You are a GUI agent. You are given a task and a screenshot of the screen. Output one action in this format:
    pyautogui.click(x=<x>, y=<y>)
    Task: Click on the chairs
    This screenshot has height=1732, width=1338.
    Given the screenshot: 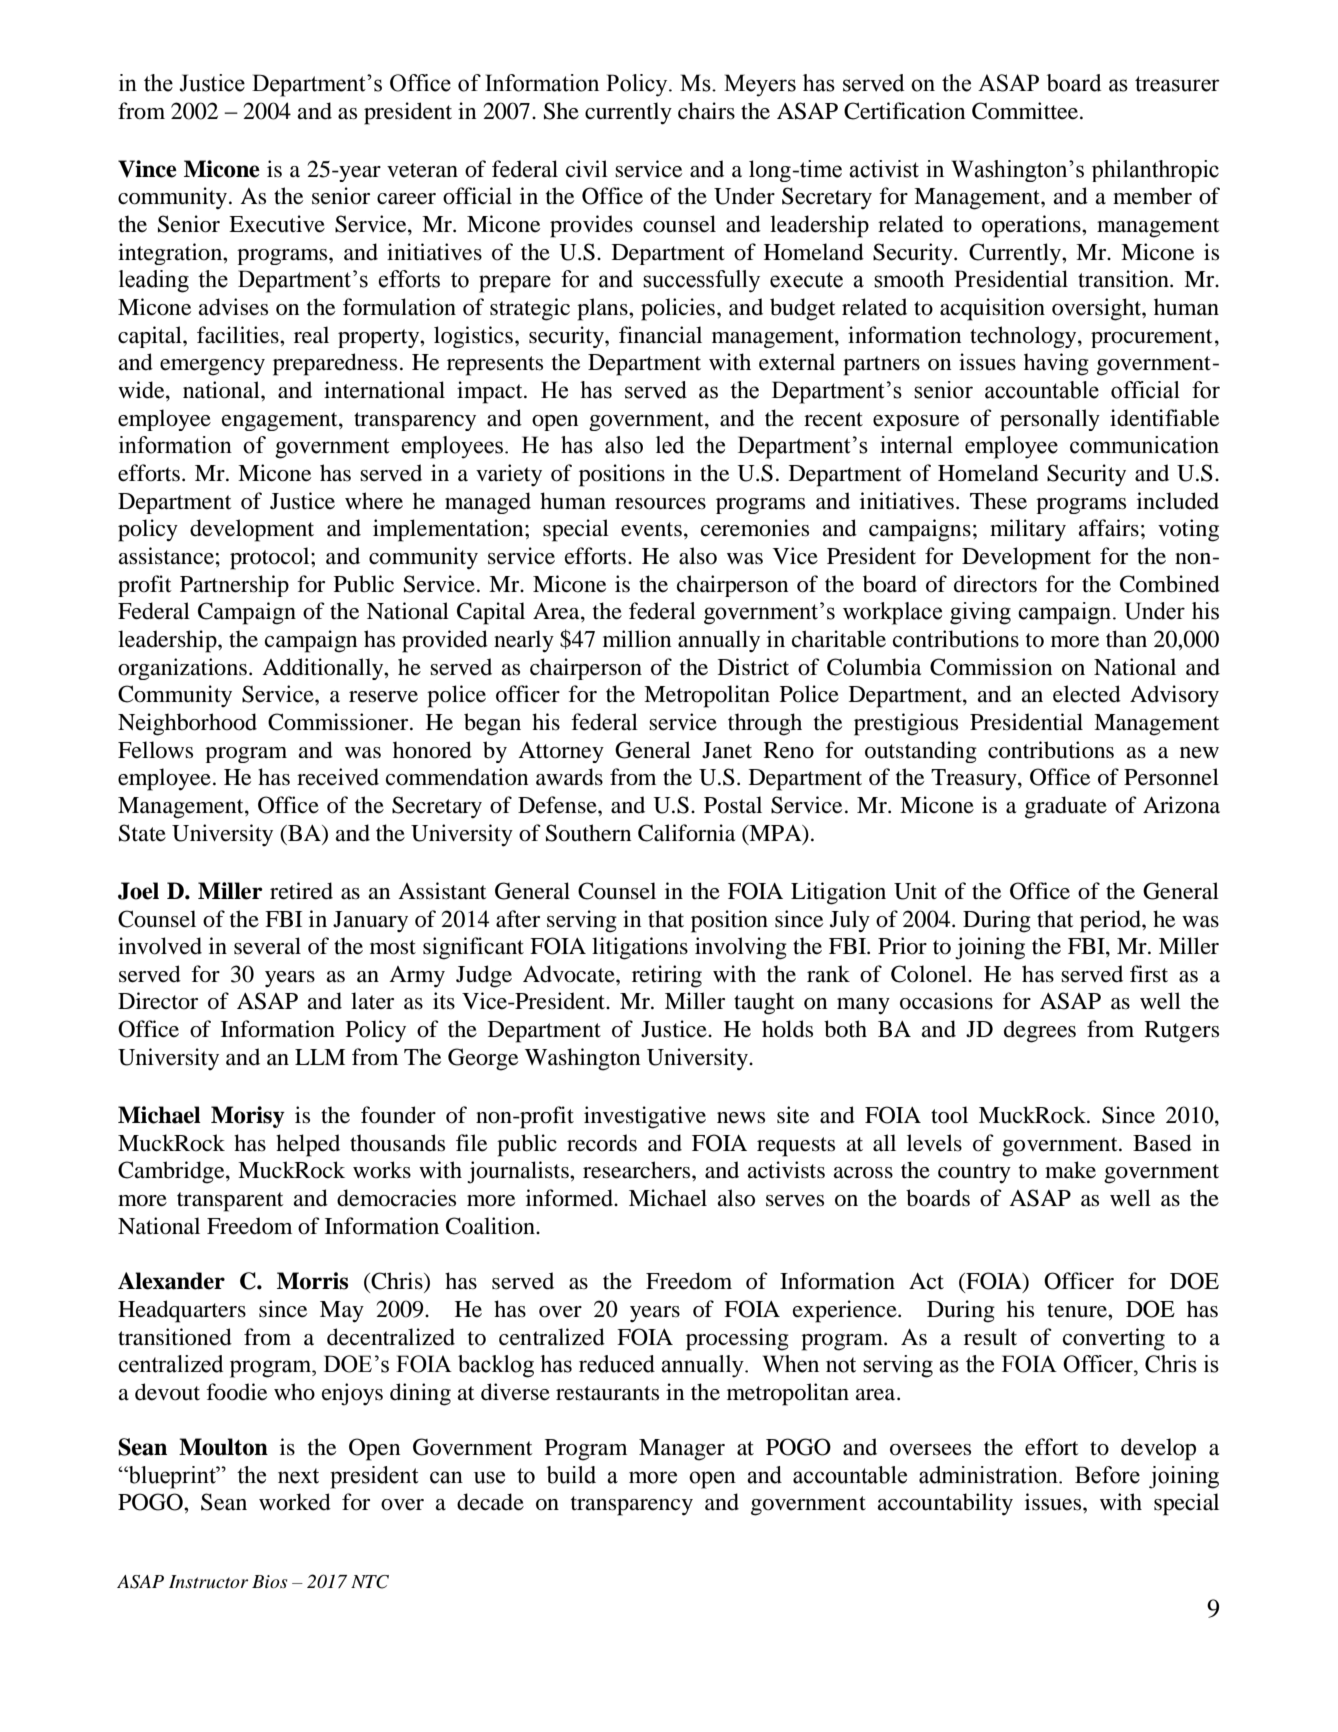 What is the action you would take?
    pyautogui.click(x=706, y=111)
